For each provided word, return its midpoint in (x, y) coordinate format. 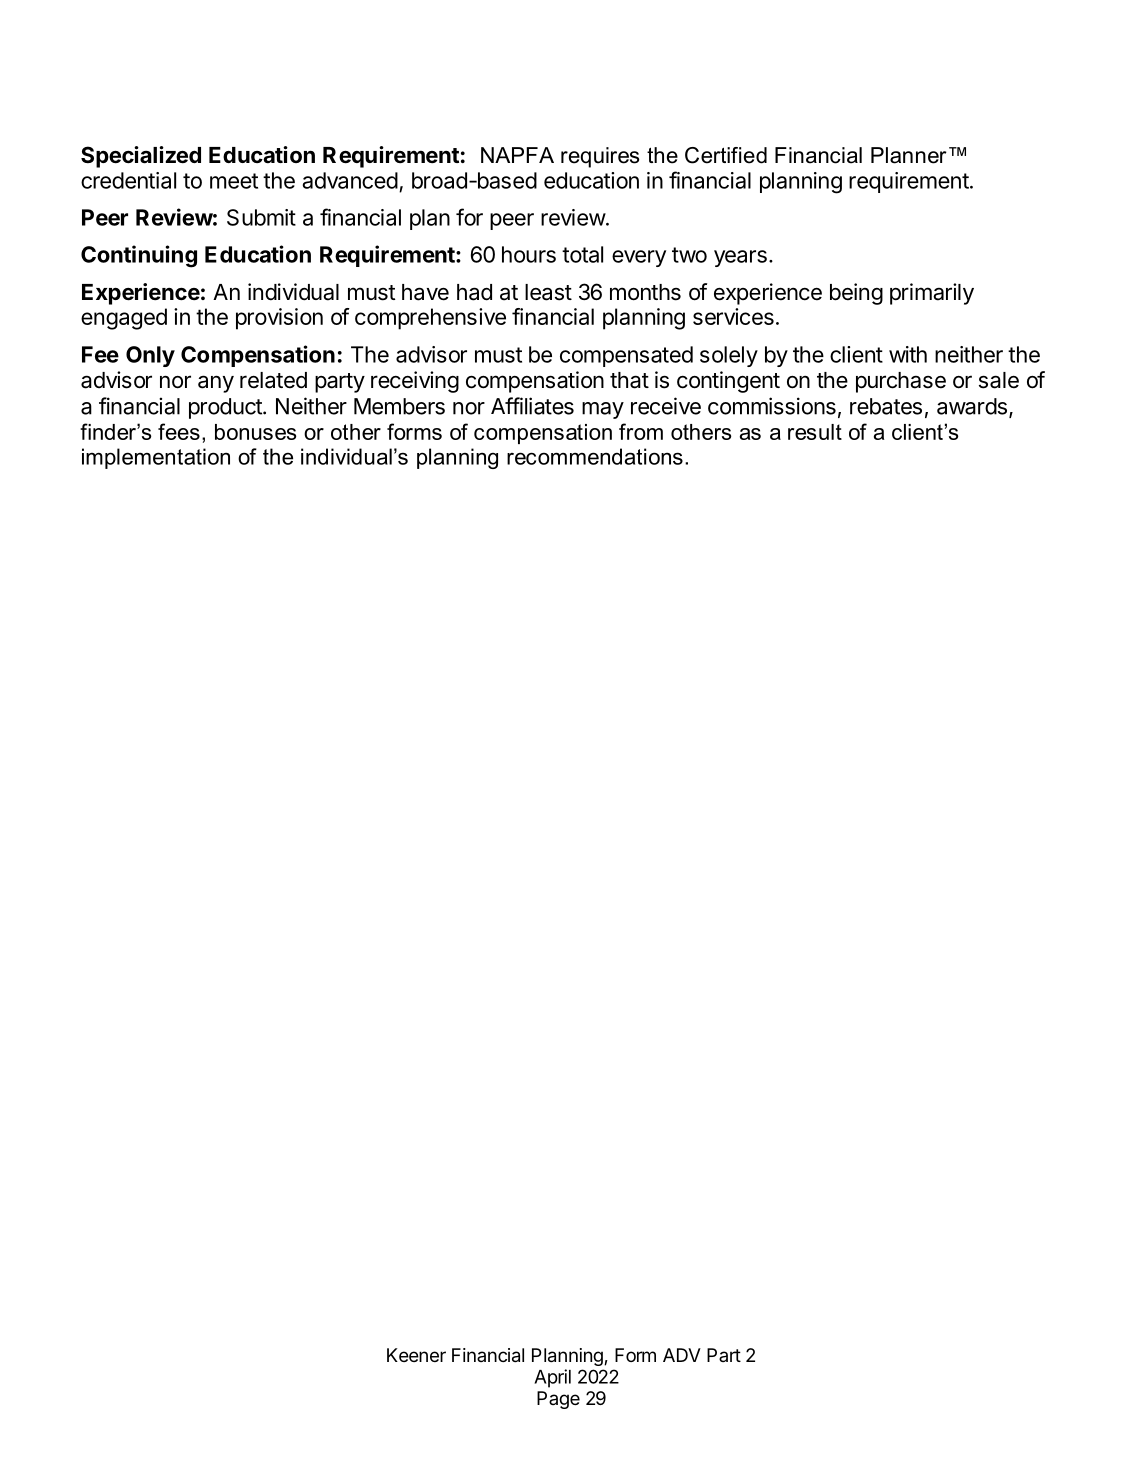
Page (558, 1400)
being (856, 294)
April (552, 1378)
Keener (416, 1355)
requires (600, 157)
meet (234, 181)
